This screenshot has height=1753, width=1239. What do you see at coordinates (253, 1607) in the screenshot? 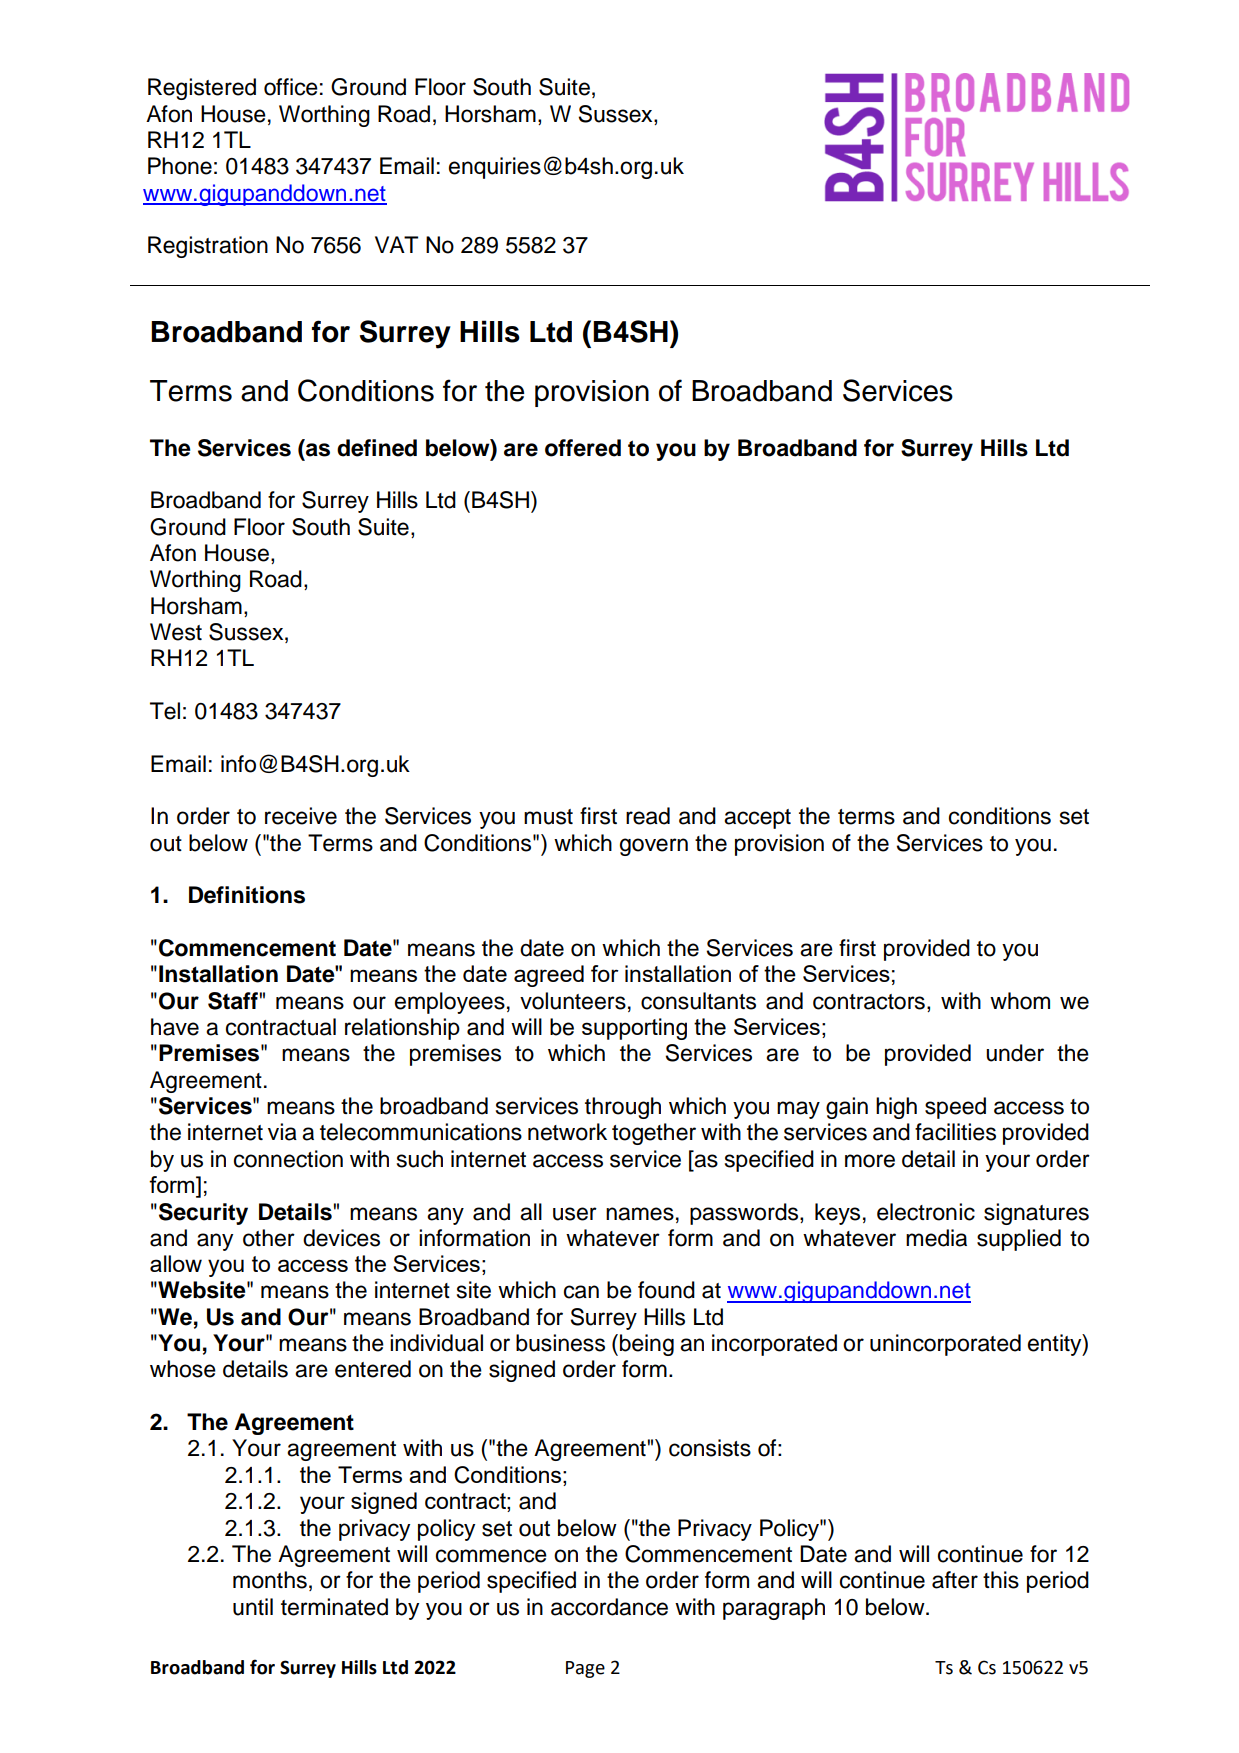
I see `until` at bounding box center [253, 1607].
